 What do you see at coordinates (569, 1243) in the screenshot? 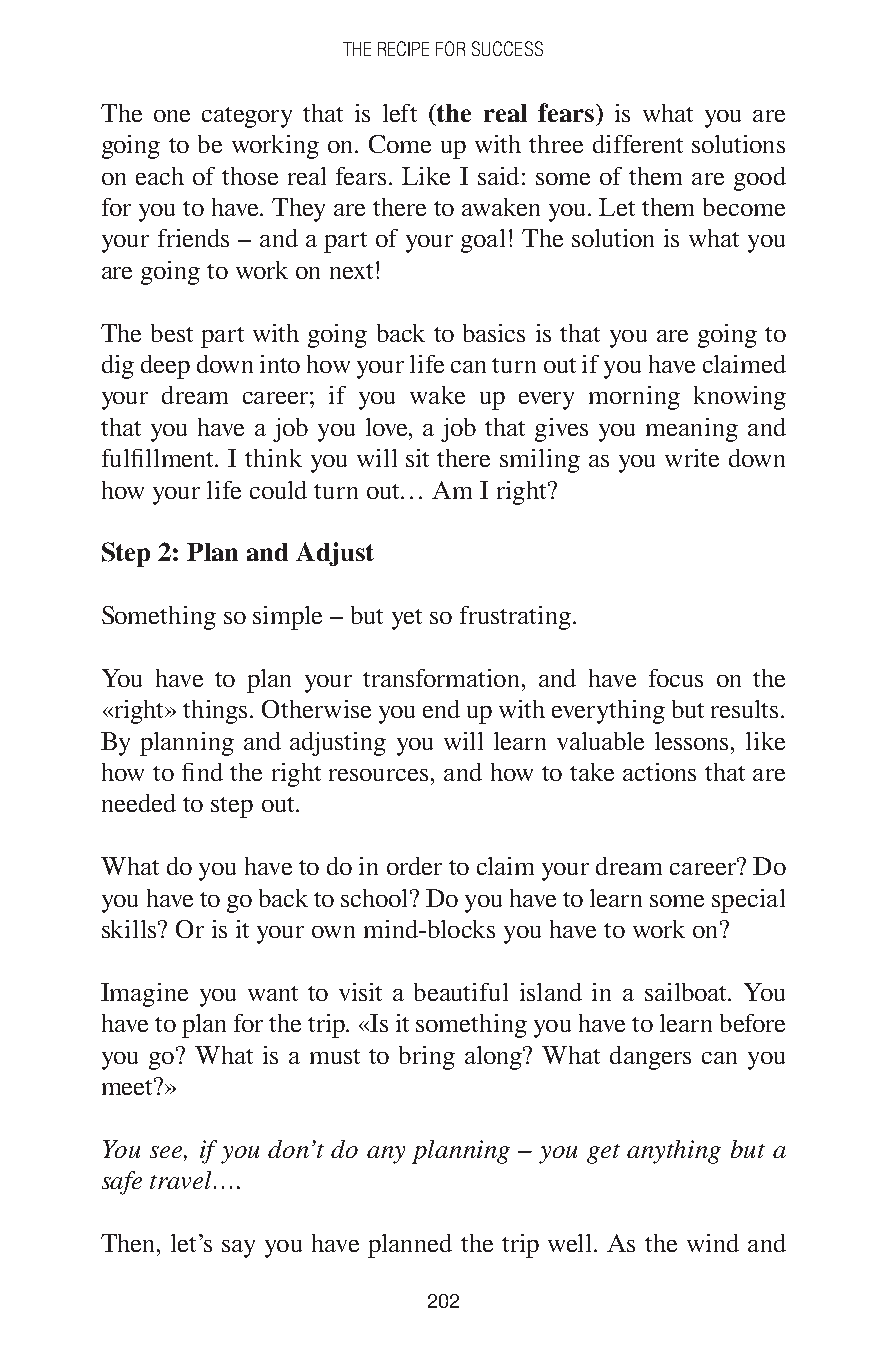
I see `well` at bounding box center [569, 1243].
